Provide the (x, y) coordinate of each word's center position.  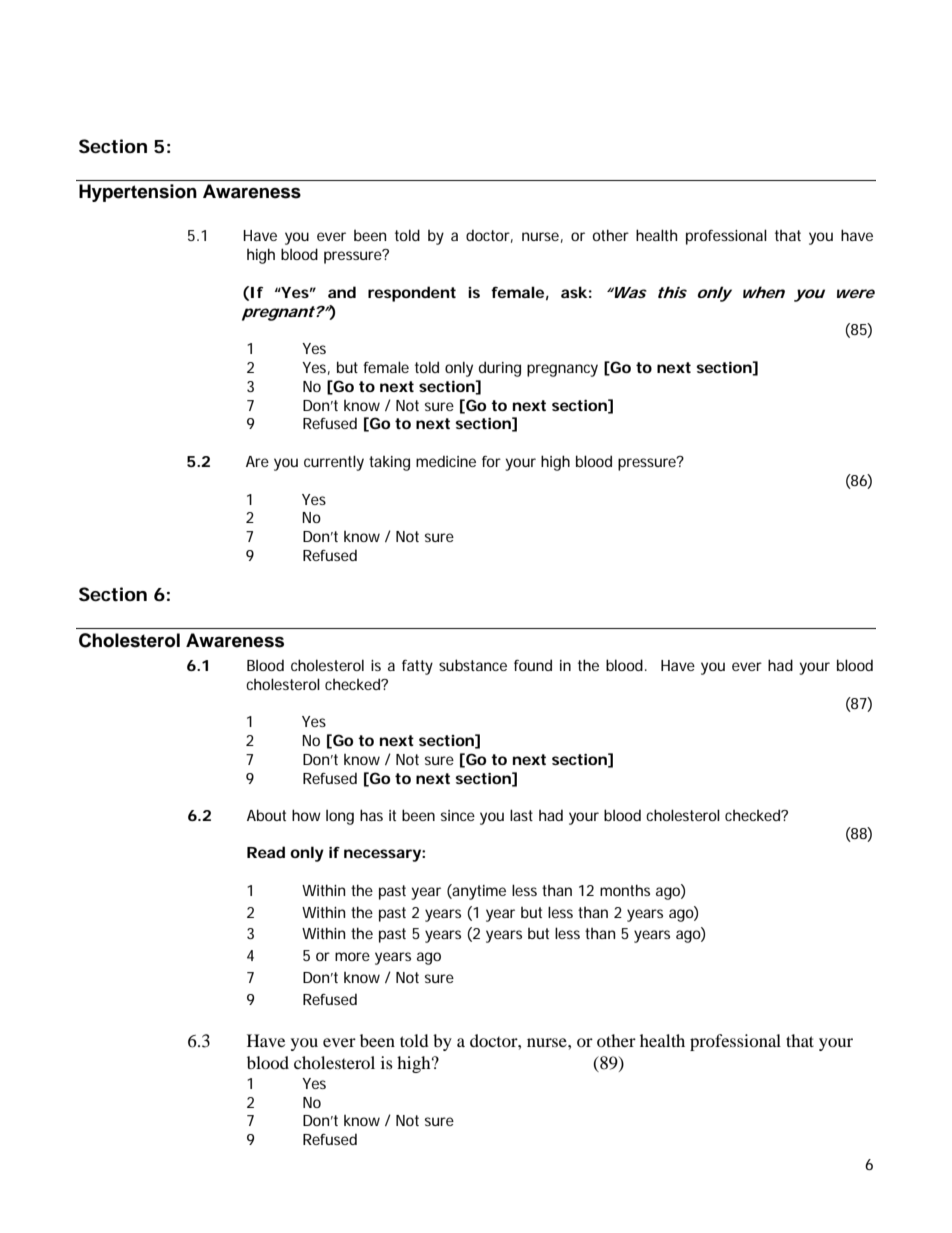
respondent (412, 294)
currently (334, 463)
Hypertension (138, 193)
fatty (417, 667)
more (352, 956)
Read (266, 852)
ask (574, 292)
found (533, 665)
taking (389, 463)
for (491, 461)
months (625, 890)
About (266, 815)
